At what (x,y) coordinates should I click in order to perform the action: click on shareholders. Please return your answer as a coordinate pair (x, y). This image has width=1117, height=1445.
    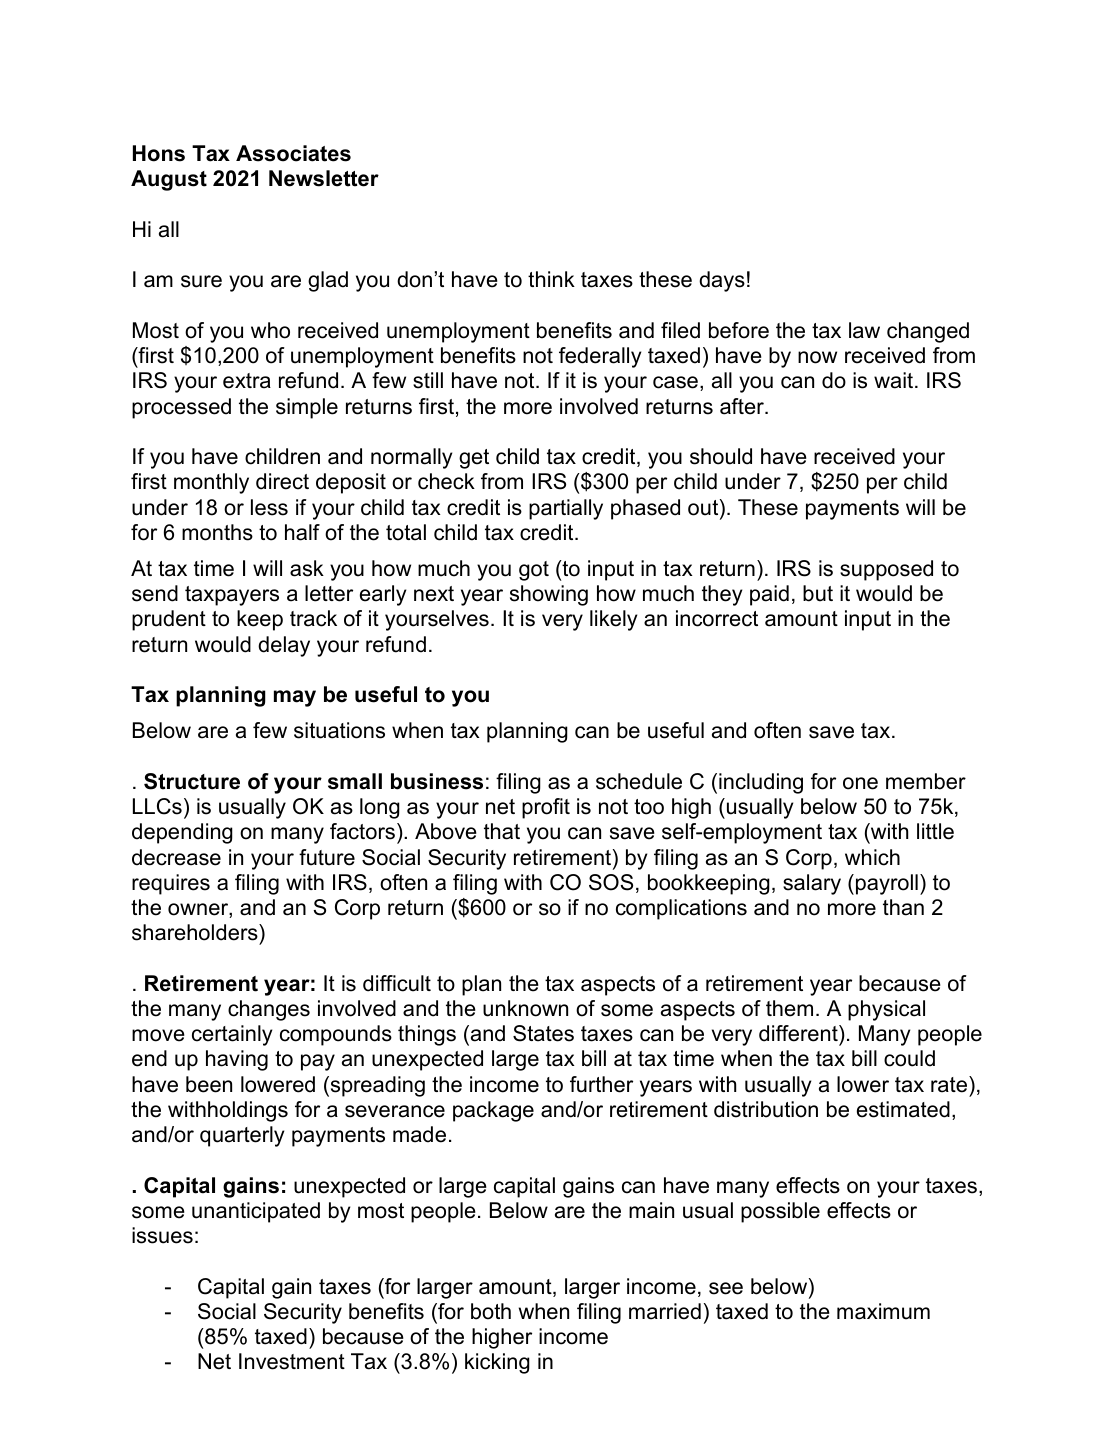
    Looking at the image, I should click on (196, 932).
